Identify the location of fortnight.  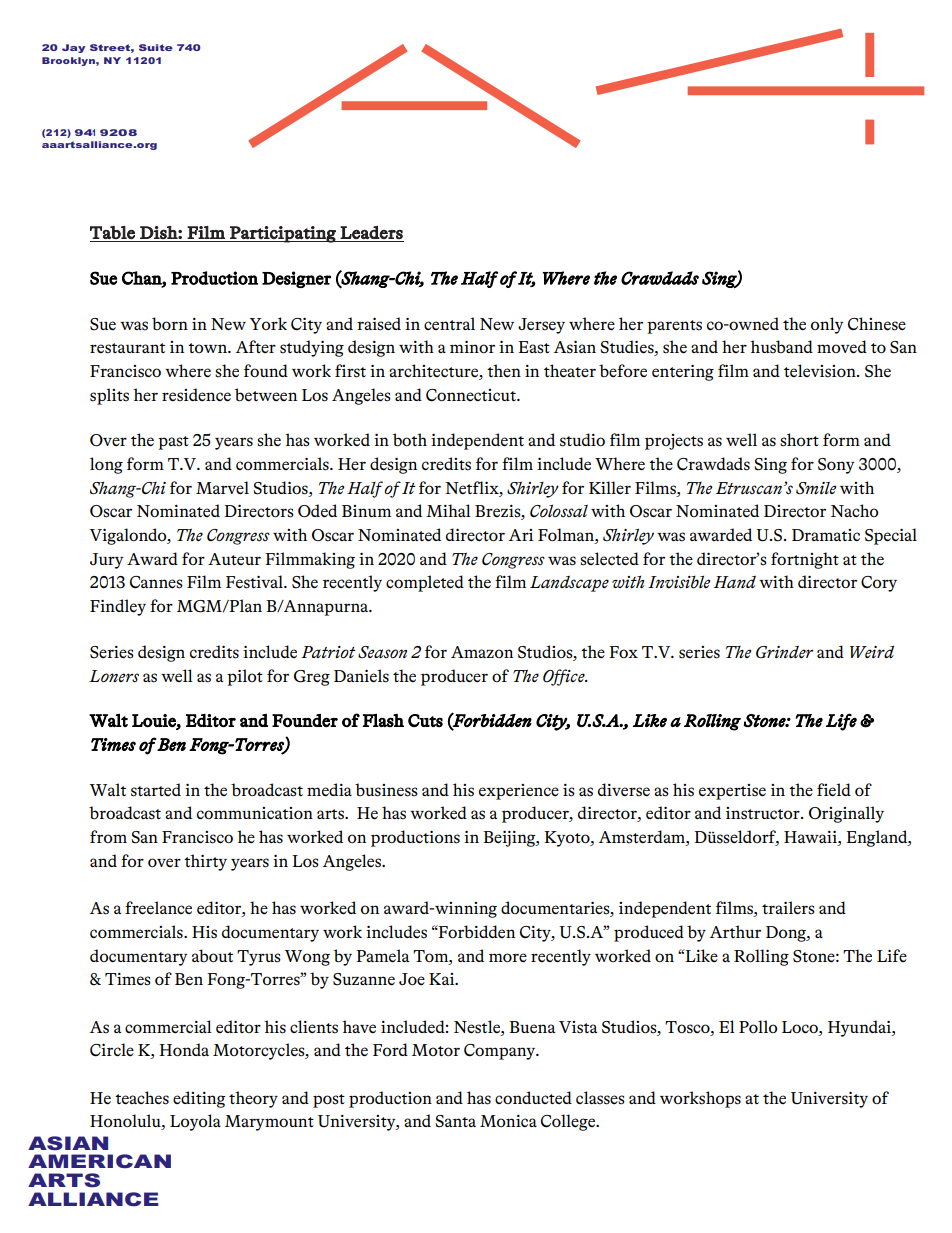
(805, 560).
